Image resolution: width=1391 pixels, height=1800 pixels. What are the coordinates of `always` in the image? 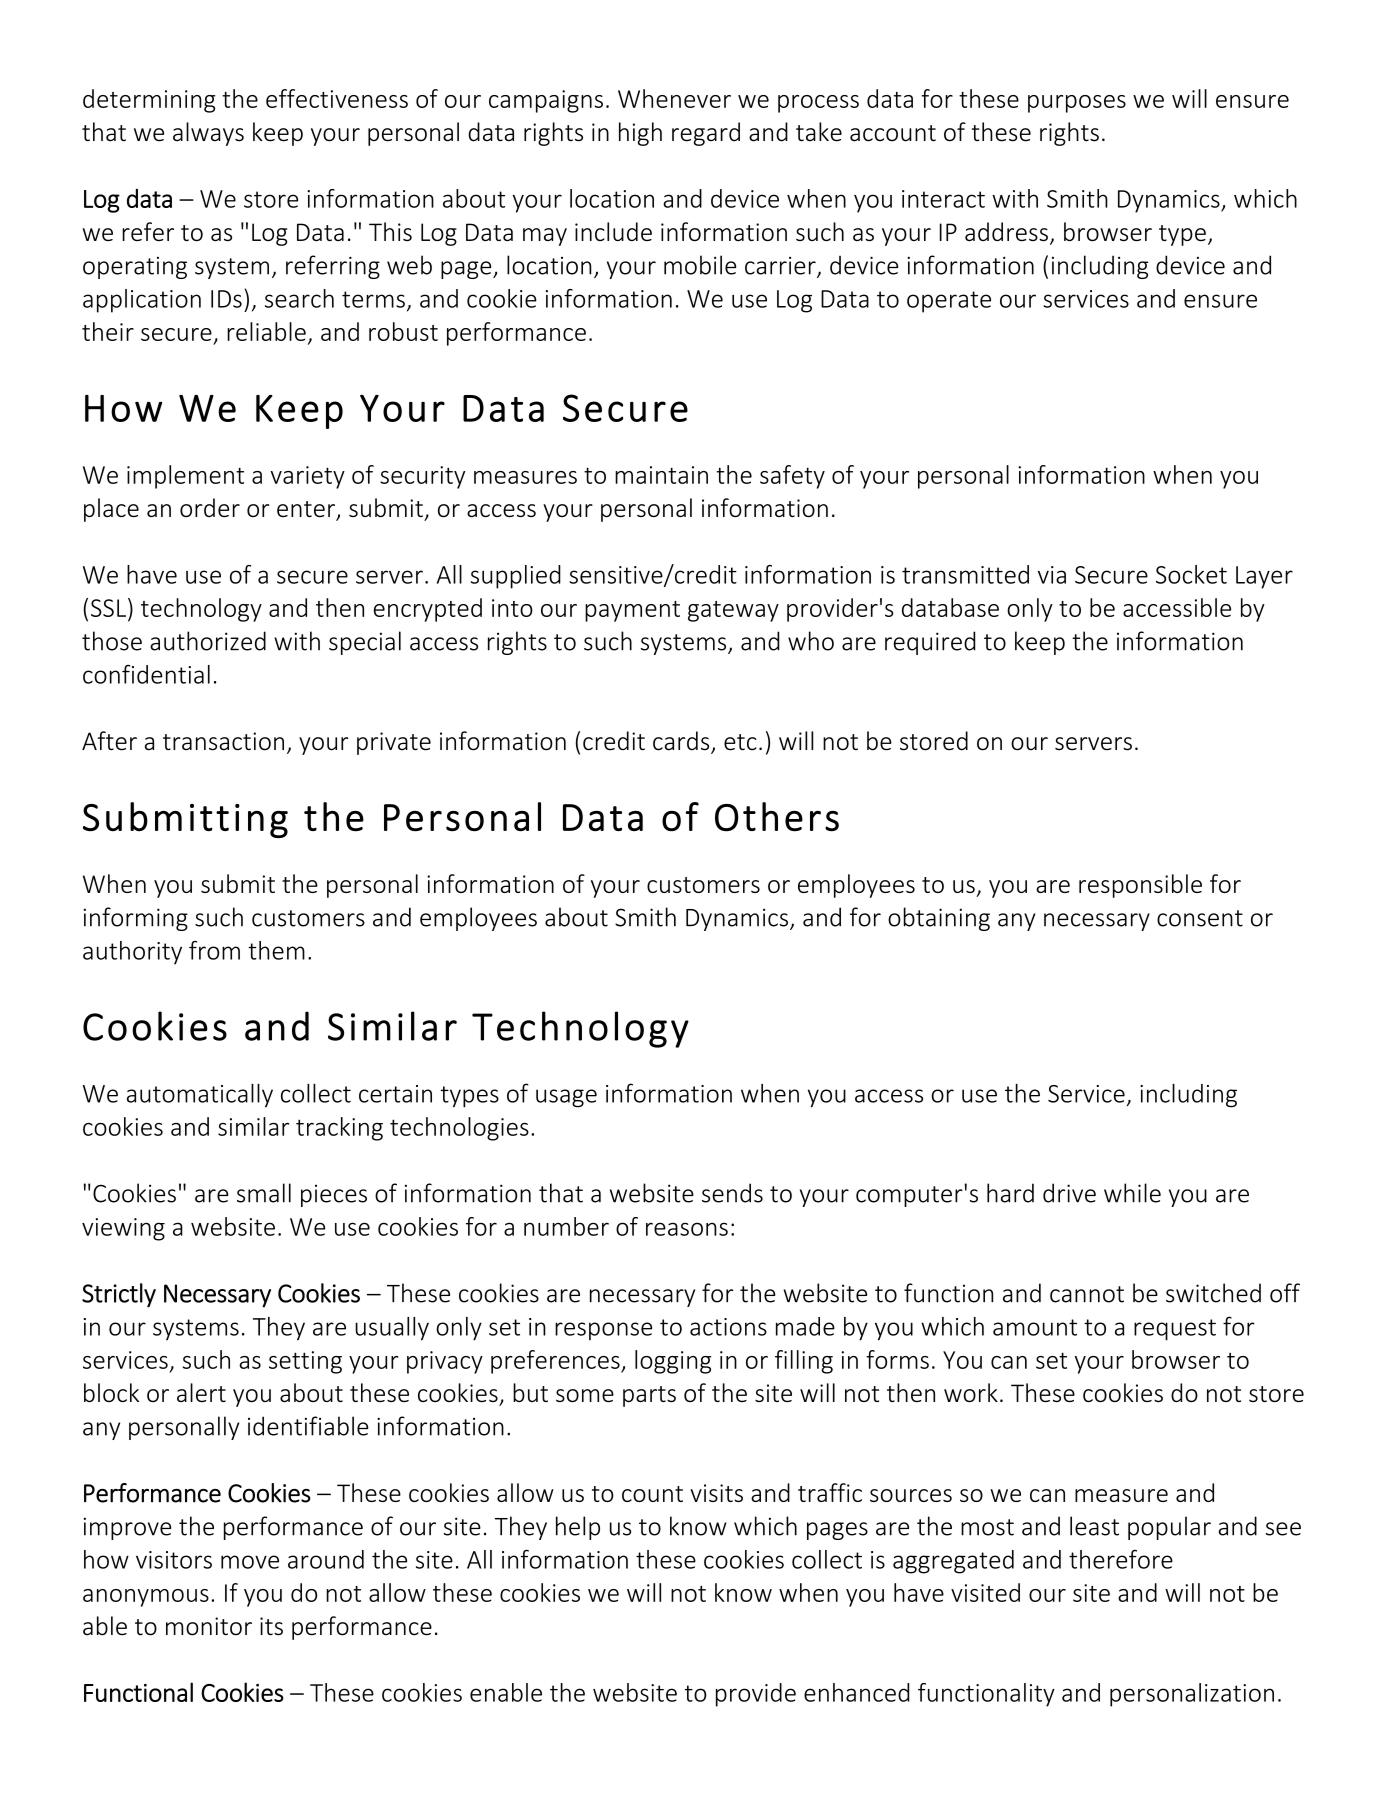 It's located at (208, 134).
